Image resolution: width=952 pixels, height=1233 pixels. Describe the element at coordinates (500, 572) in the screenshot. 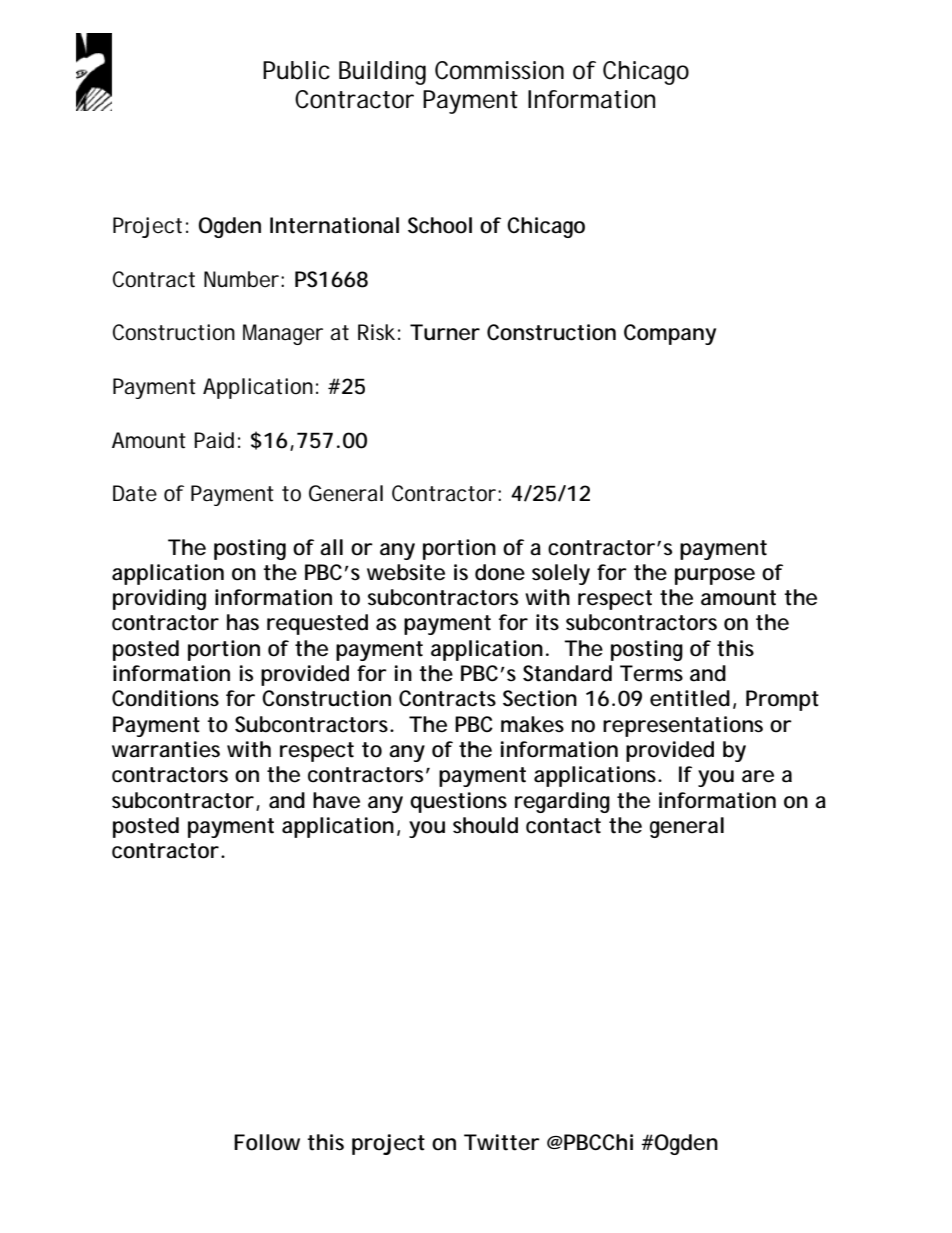

I see `done` at that location.
